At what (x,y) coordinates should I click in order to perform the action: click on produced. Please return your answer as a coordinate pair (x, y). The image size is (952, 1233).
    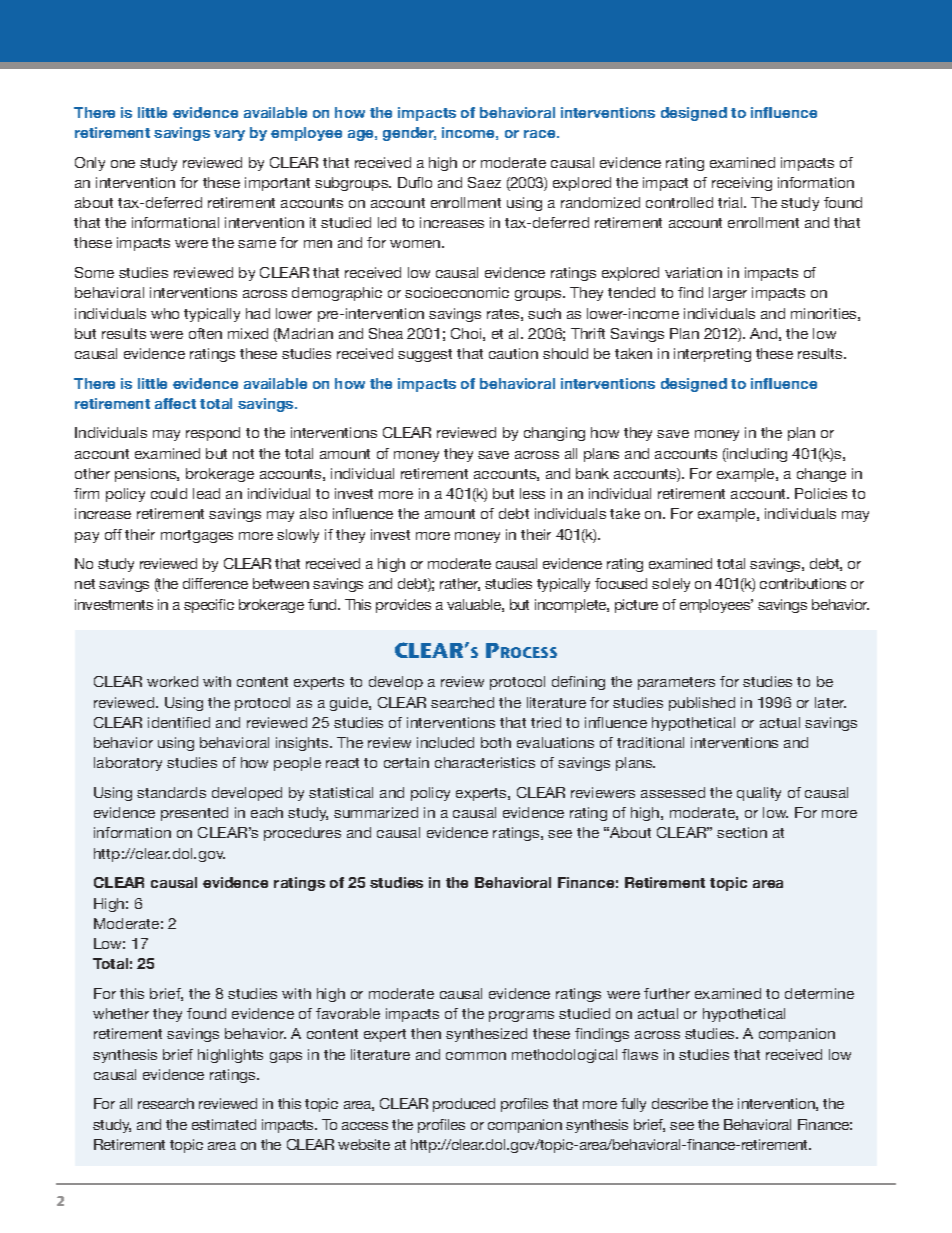
    Looking at the image, I should click on (464, 1105).
